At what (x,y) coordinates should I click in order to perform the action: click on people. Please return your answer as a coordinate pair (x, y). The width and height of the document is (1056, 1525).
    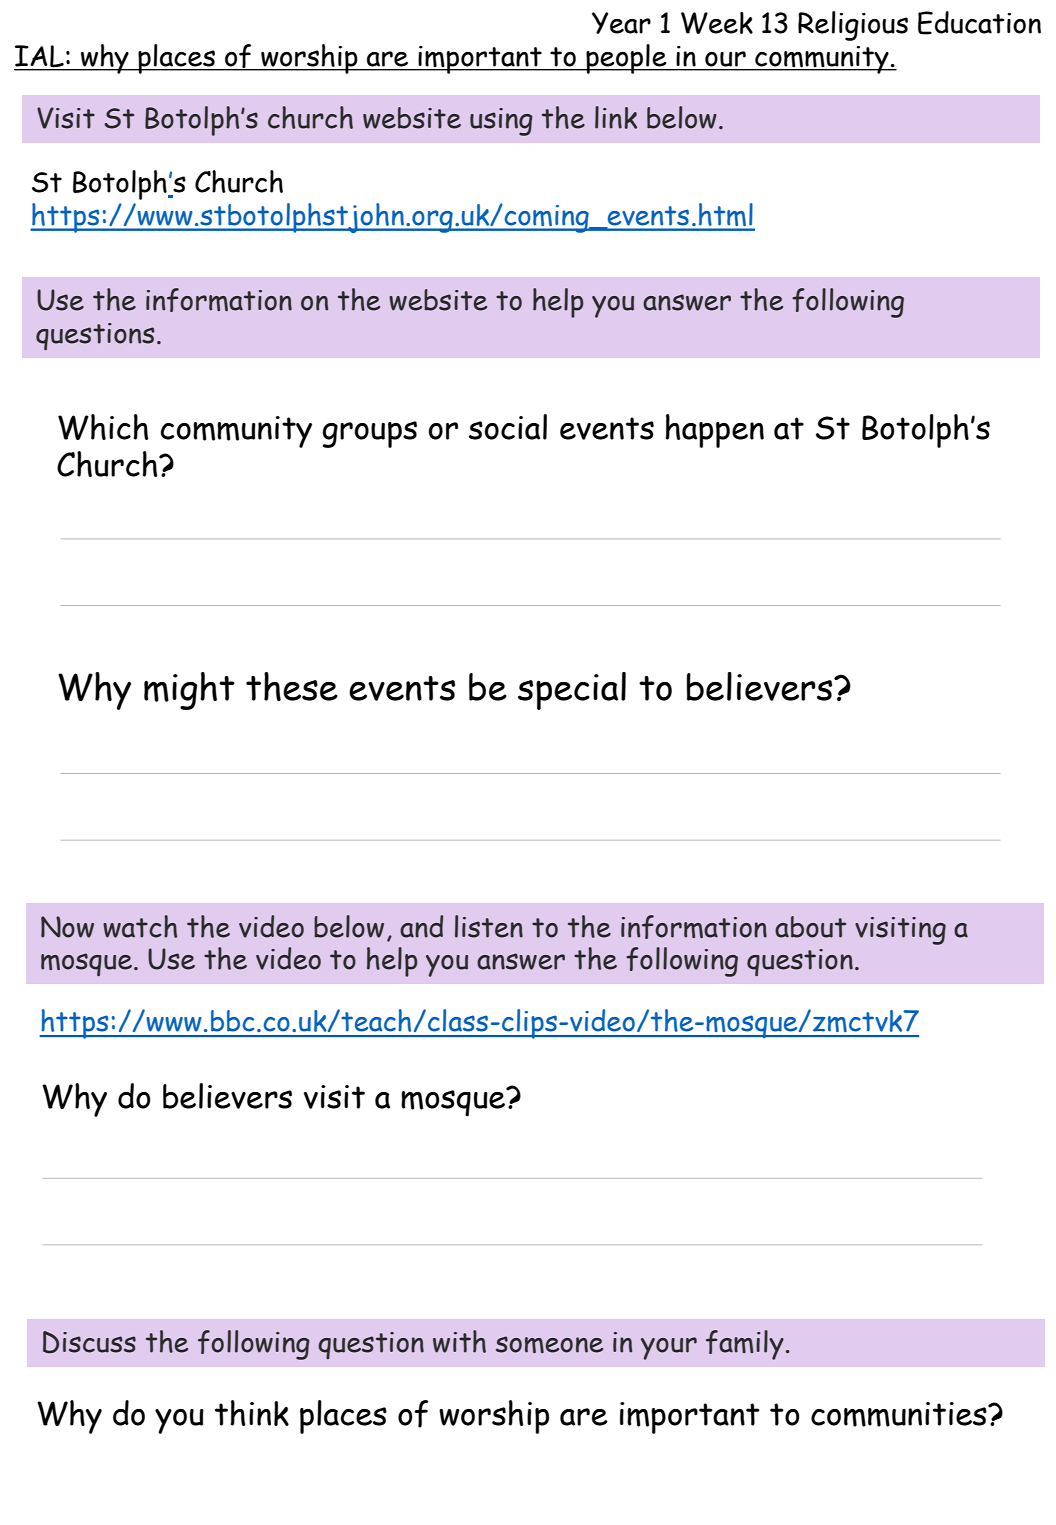
    Looking at the image, I should click on (626, 59).
